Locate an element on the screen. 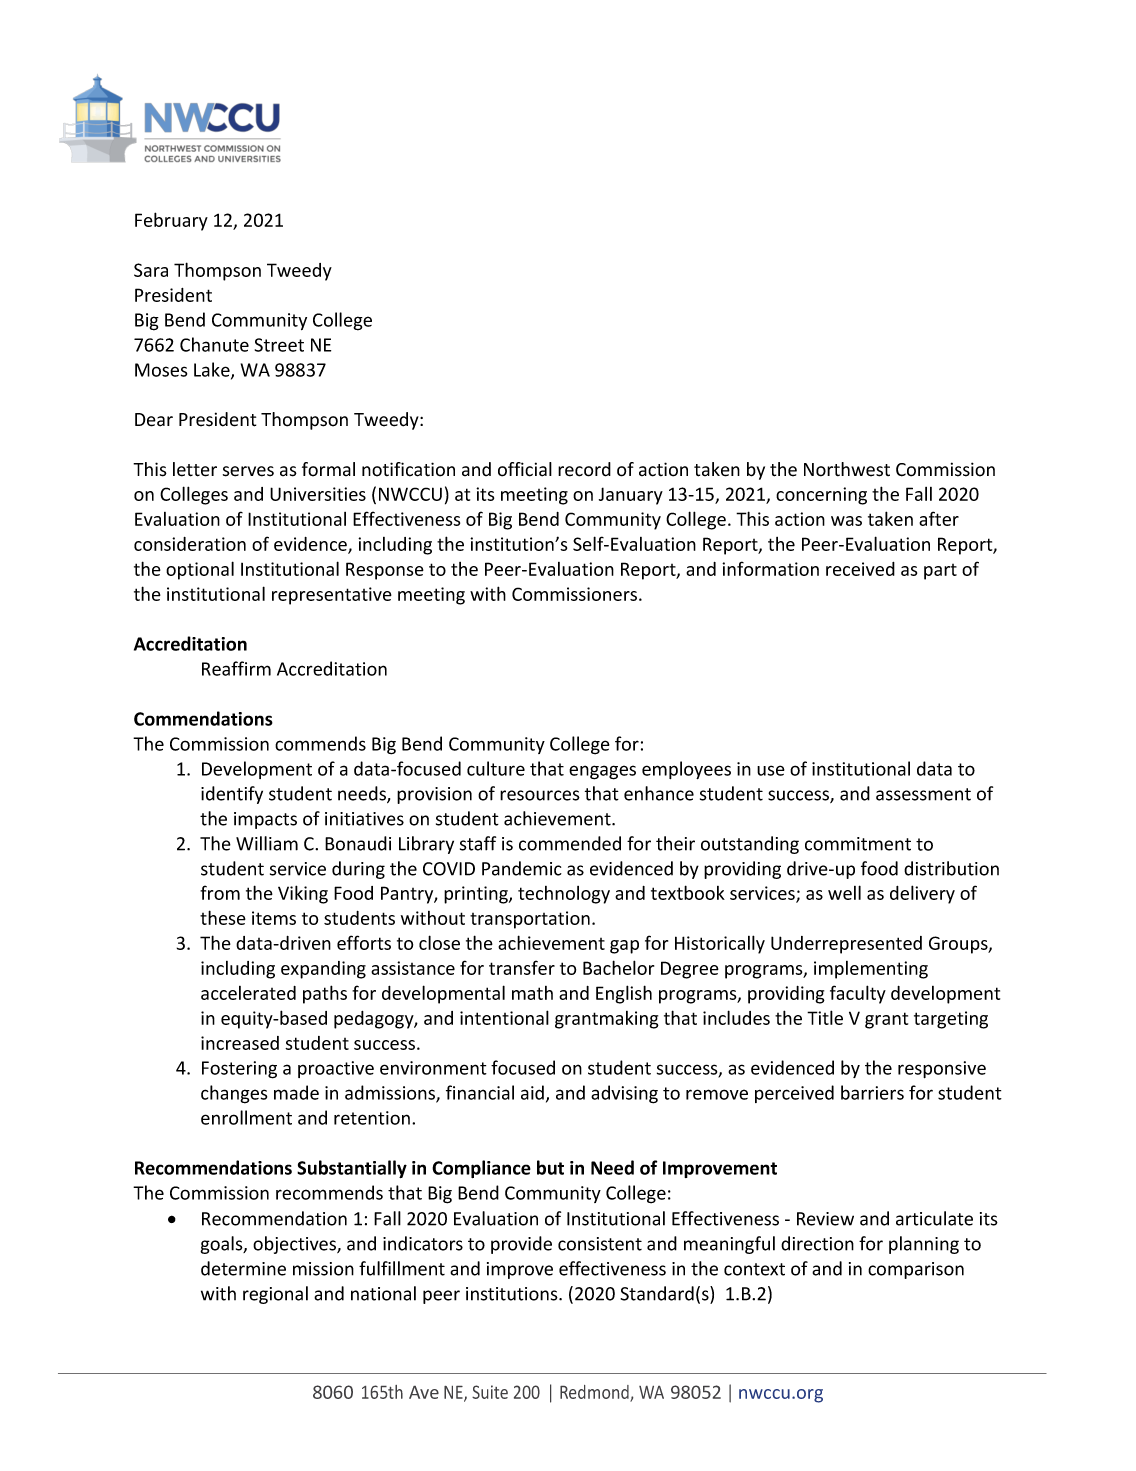 This screenshot has width=1136, height=1471. Northwest is located at coordinates (847, 469).
